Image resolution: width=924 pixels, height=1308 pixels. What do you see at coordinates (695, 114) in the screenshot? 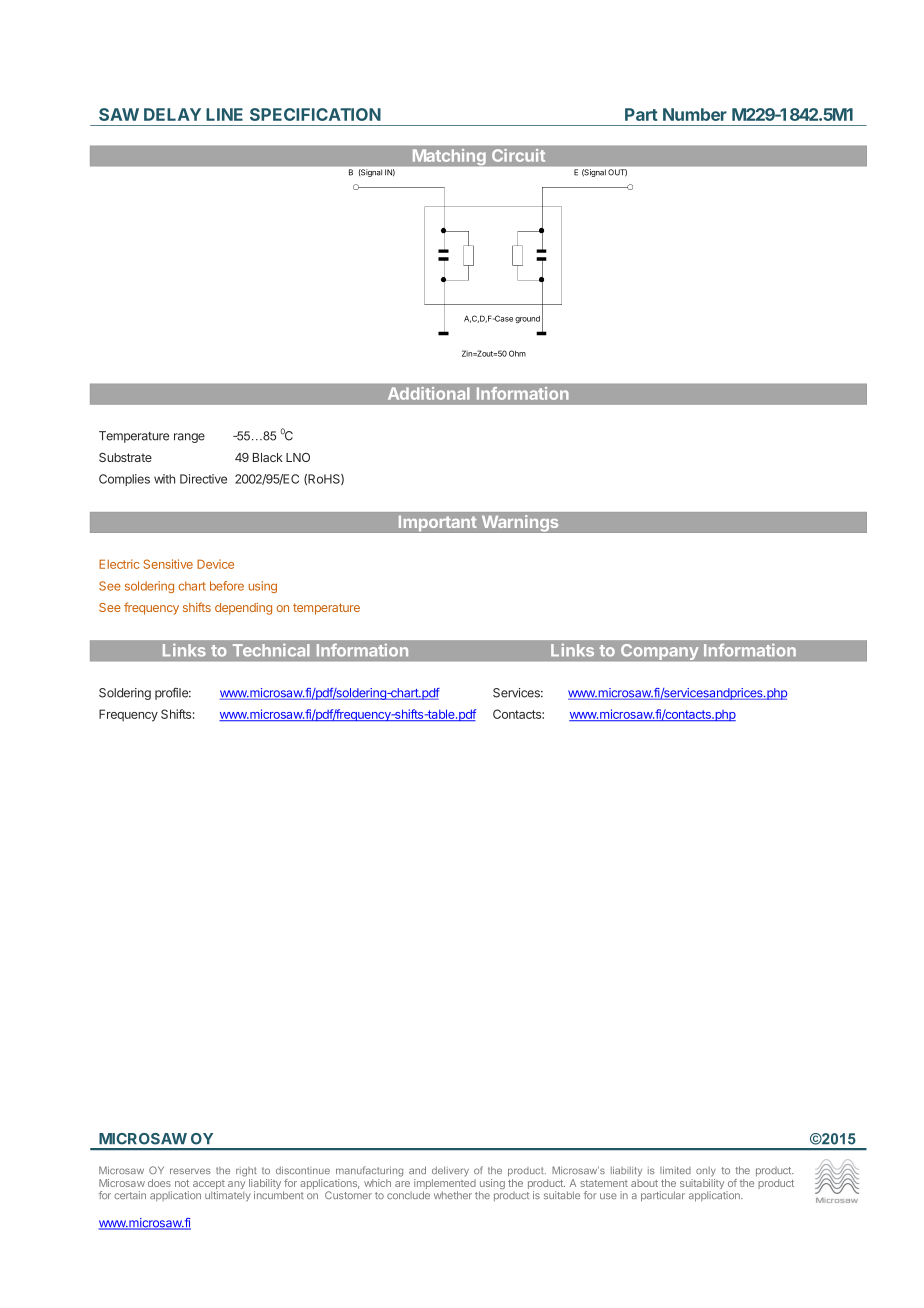
I see `Number` at bounding box center [695, 114].
